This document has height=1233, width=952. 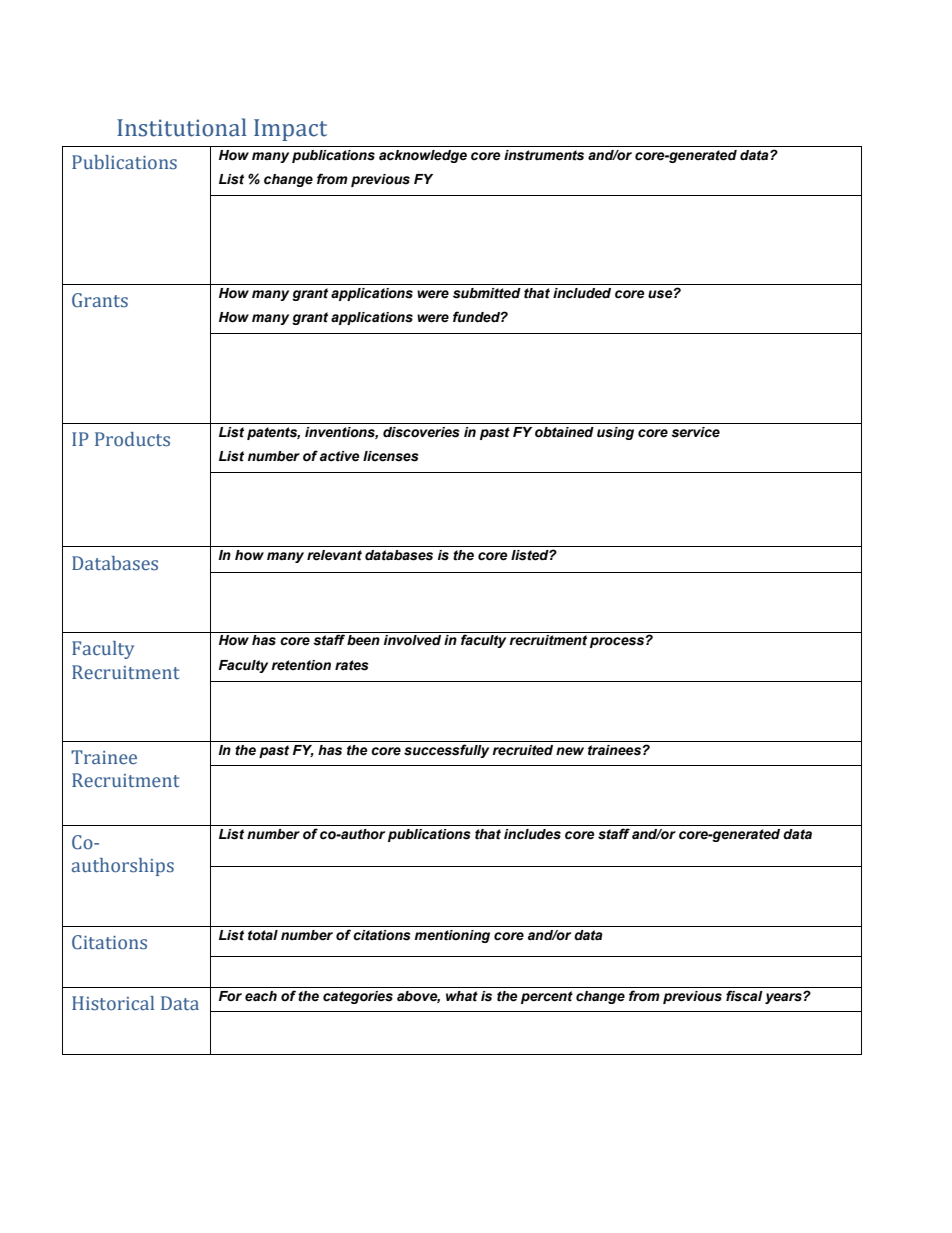 I want to click on involved, so click(x=412, y=640).
